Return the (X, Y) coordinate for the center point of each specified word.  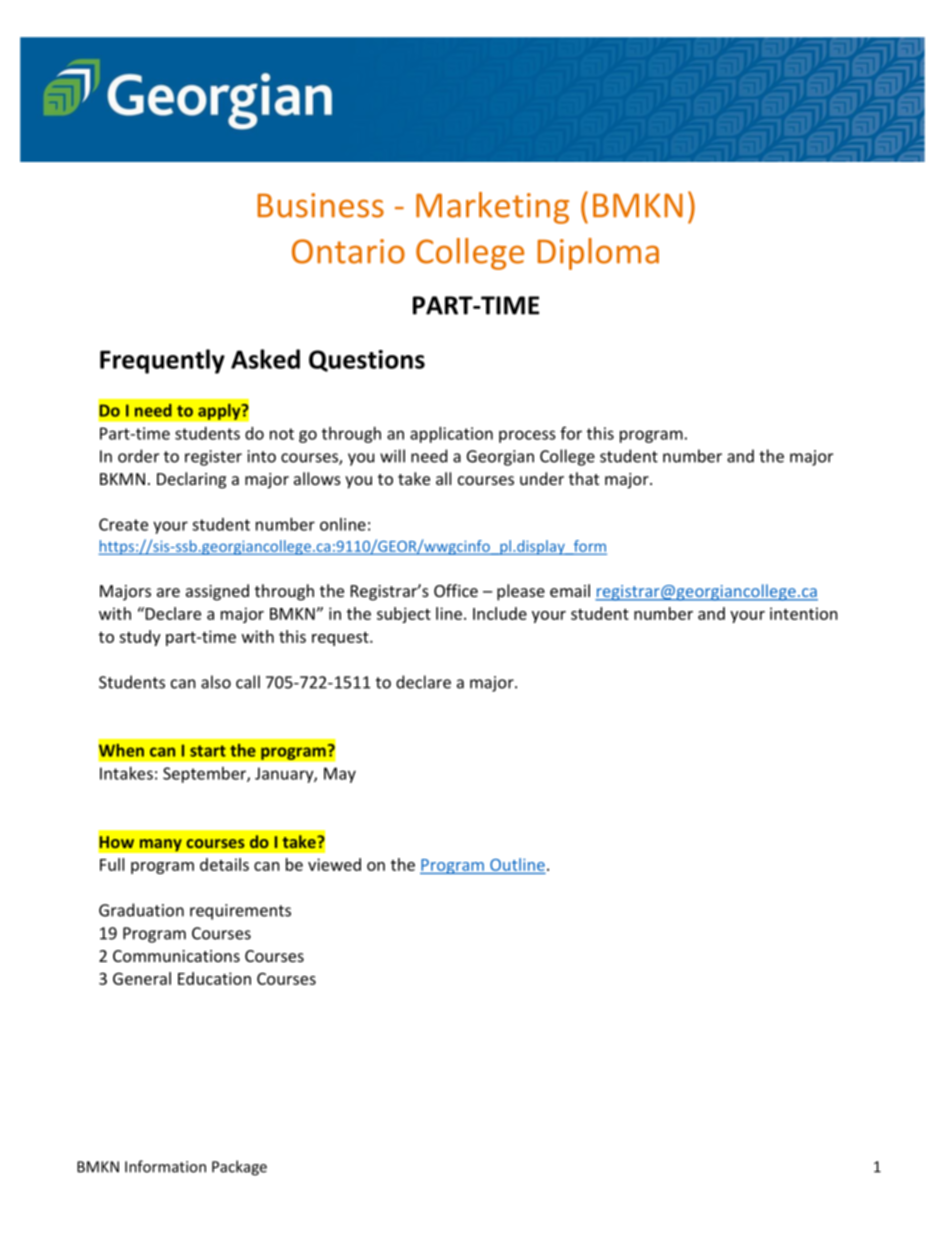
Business (320, 205)
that (584, 478)
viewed (334, 864)
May (340, 775)
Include (500, 613)
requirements (240, 912)
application (451, 435)
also (216, 682)
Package (239, 1168)
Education (214, 978)
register (213, 458)
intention (804, 613)
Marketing (492, 208)
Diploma (598, 254)
